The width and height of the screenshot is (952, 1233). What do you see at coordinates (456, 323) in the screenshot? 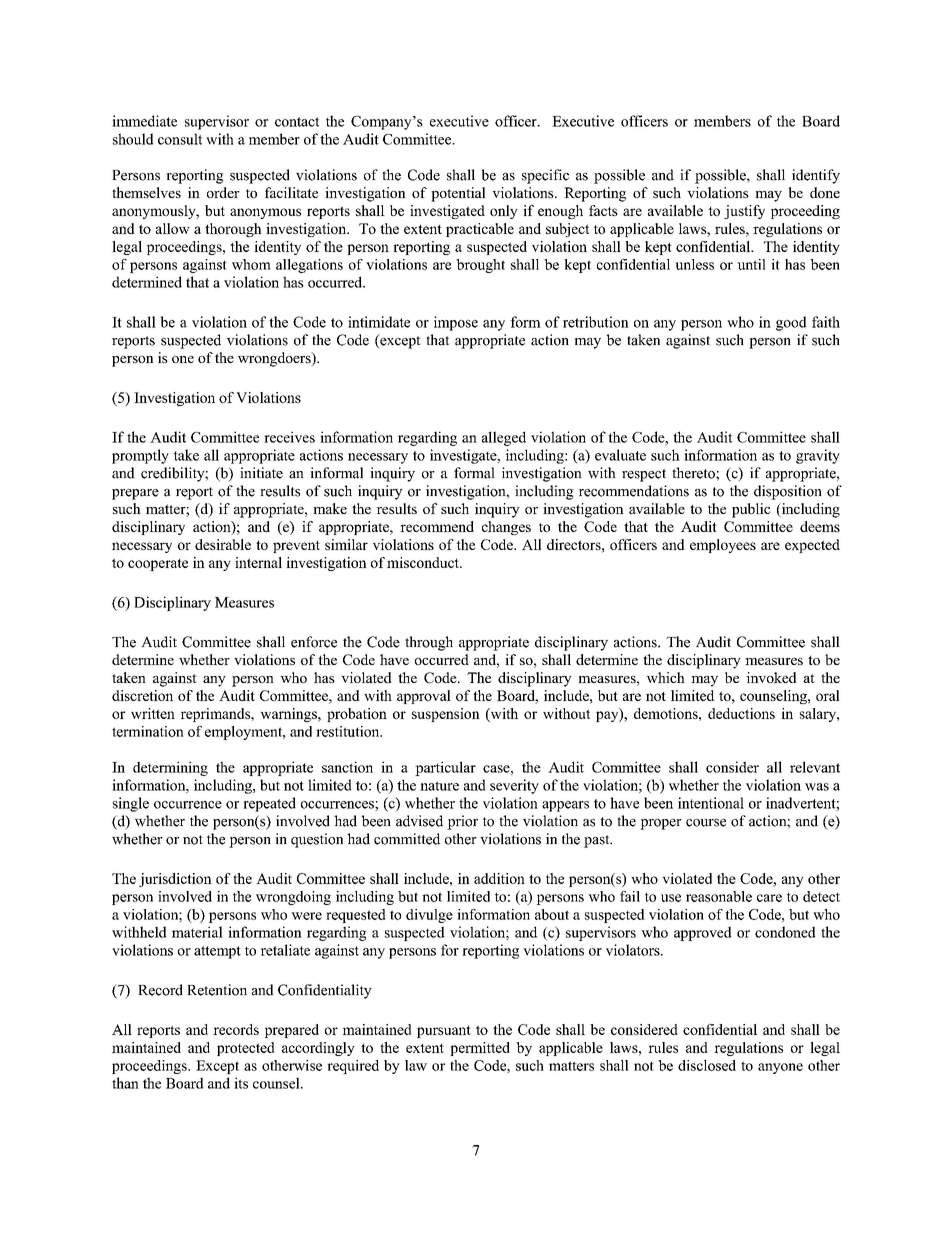
I see `impose` at bounding box center [456, 323].
